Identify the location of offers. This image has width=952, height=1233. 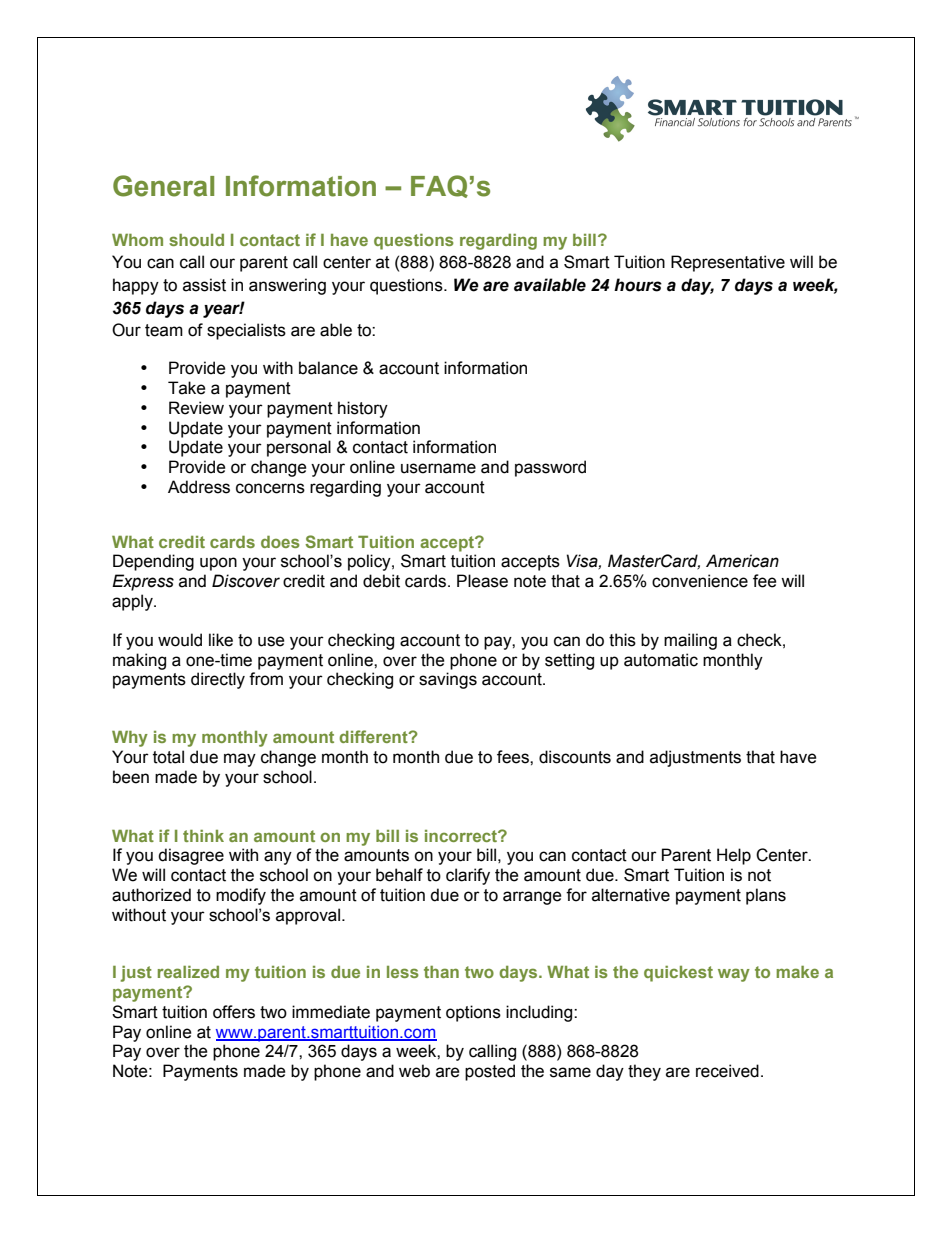
(234, 1012).
